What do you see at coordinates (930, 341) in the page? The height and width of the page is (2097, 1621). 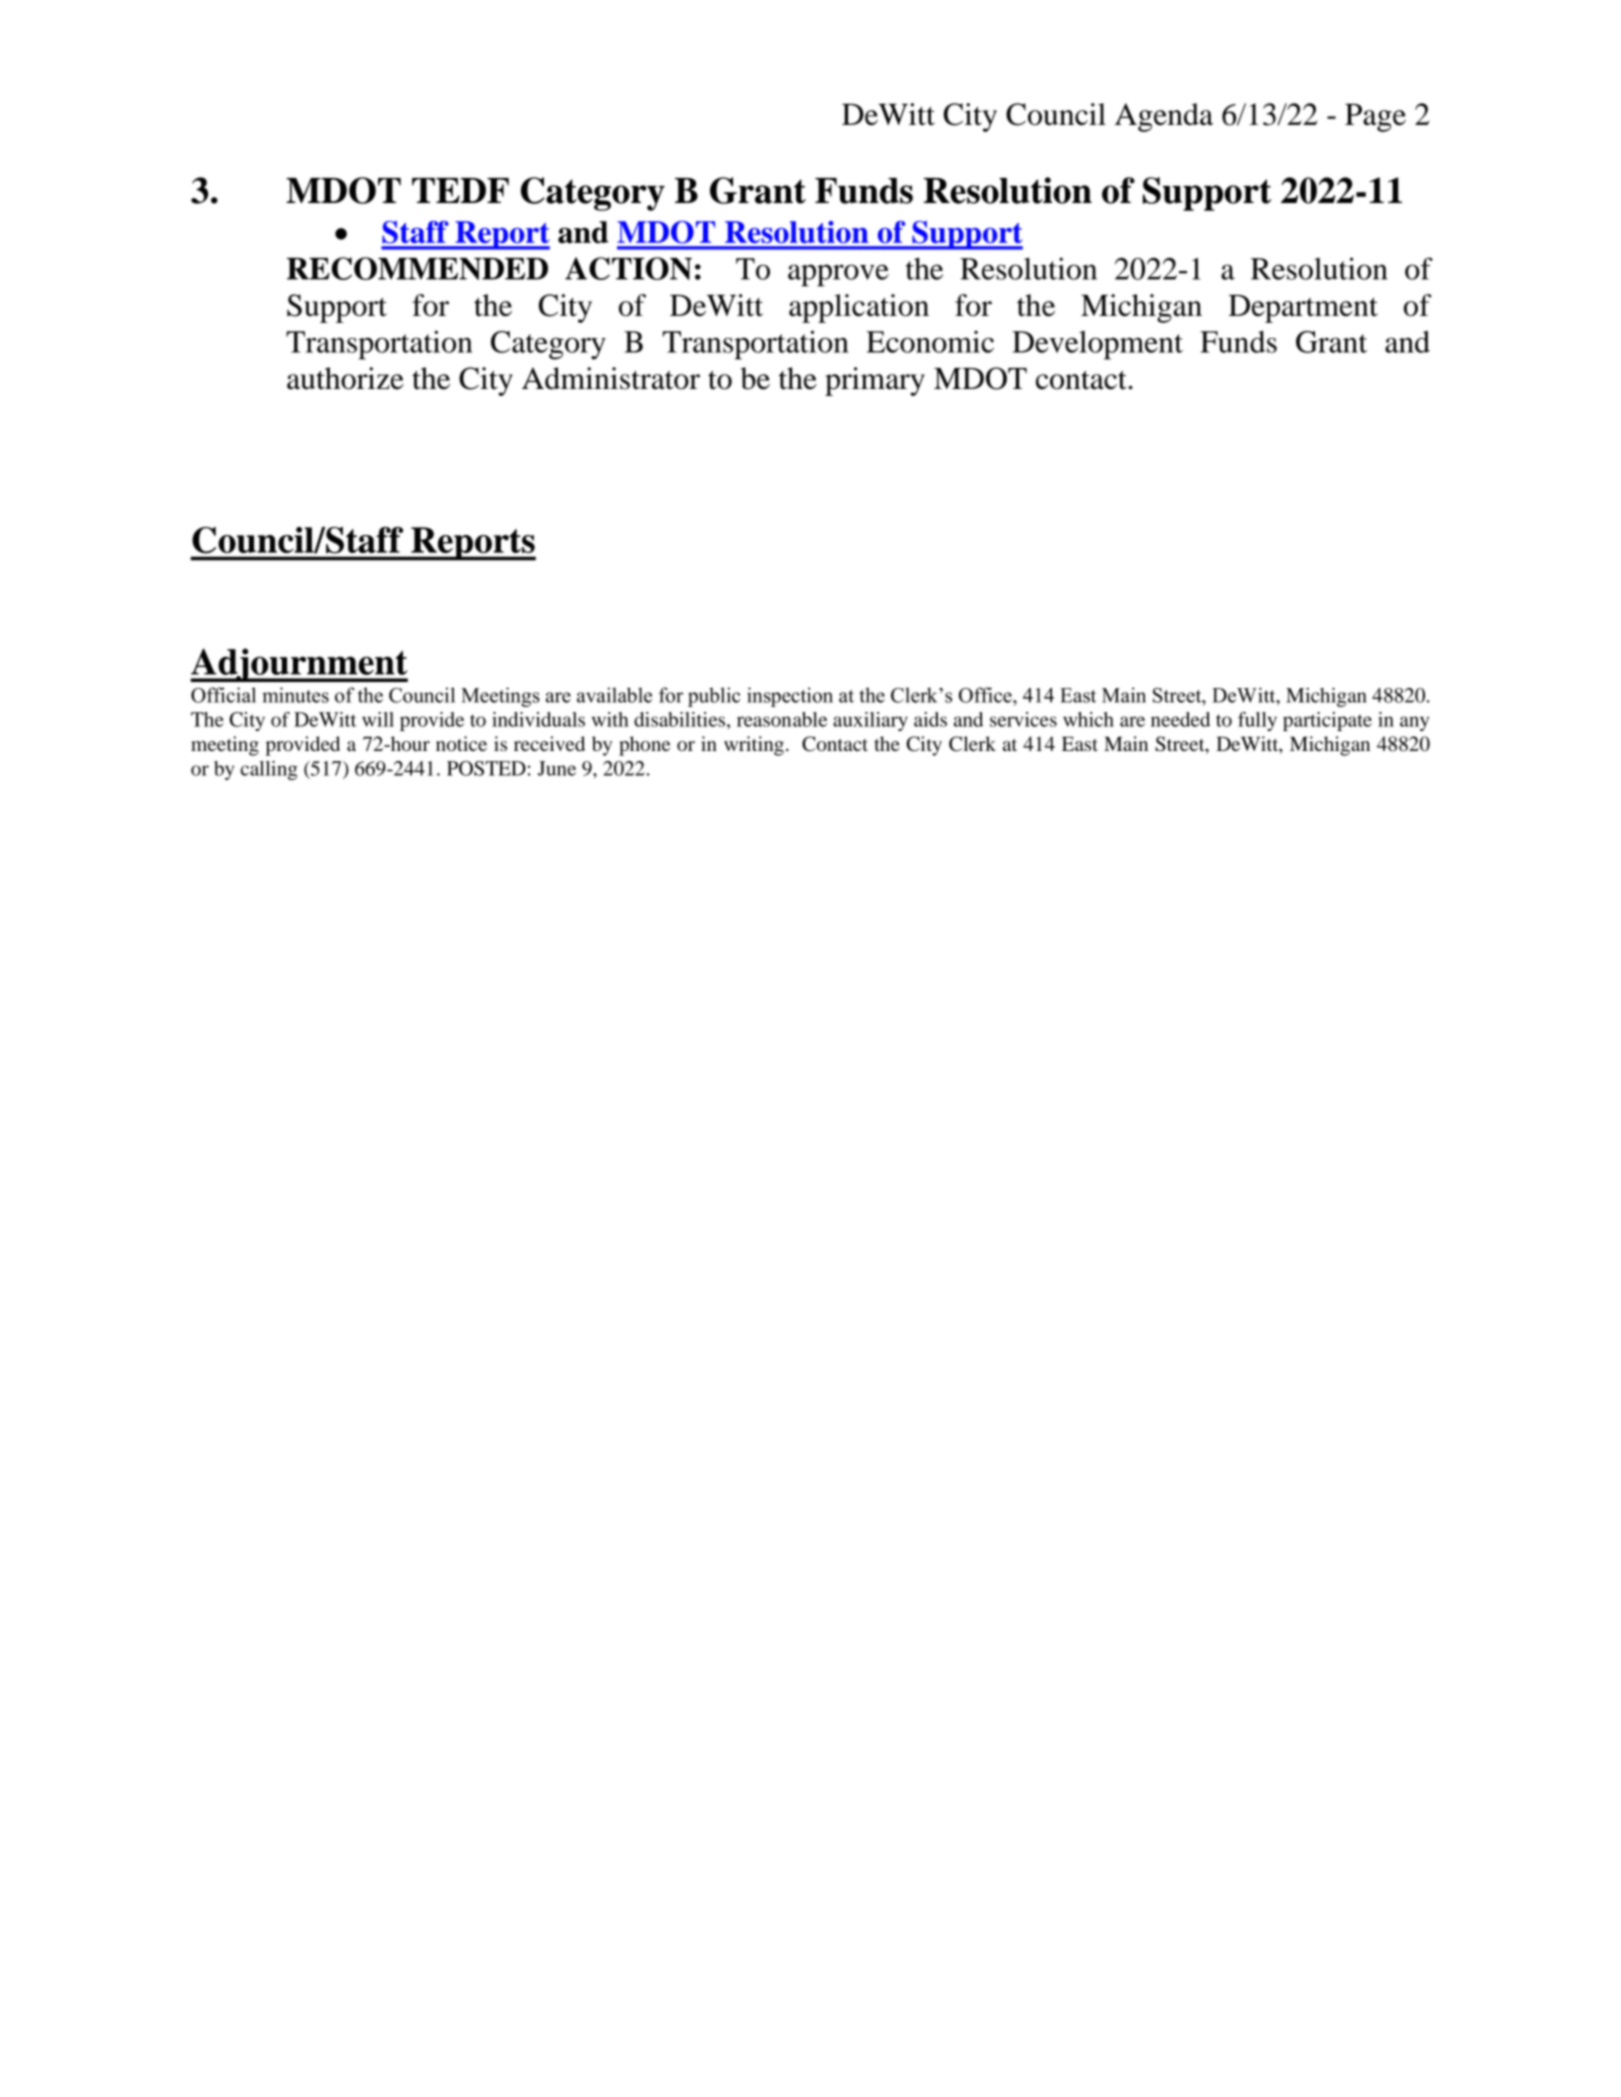 I see `Economic` at bounding box center [930, 341].
